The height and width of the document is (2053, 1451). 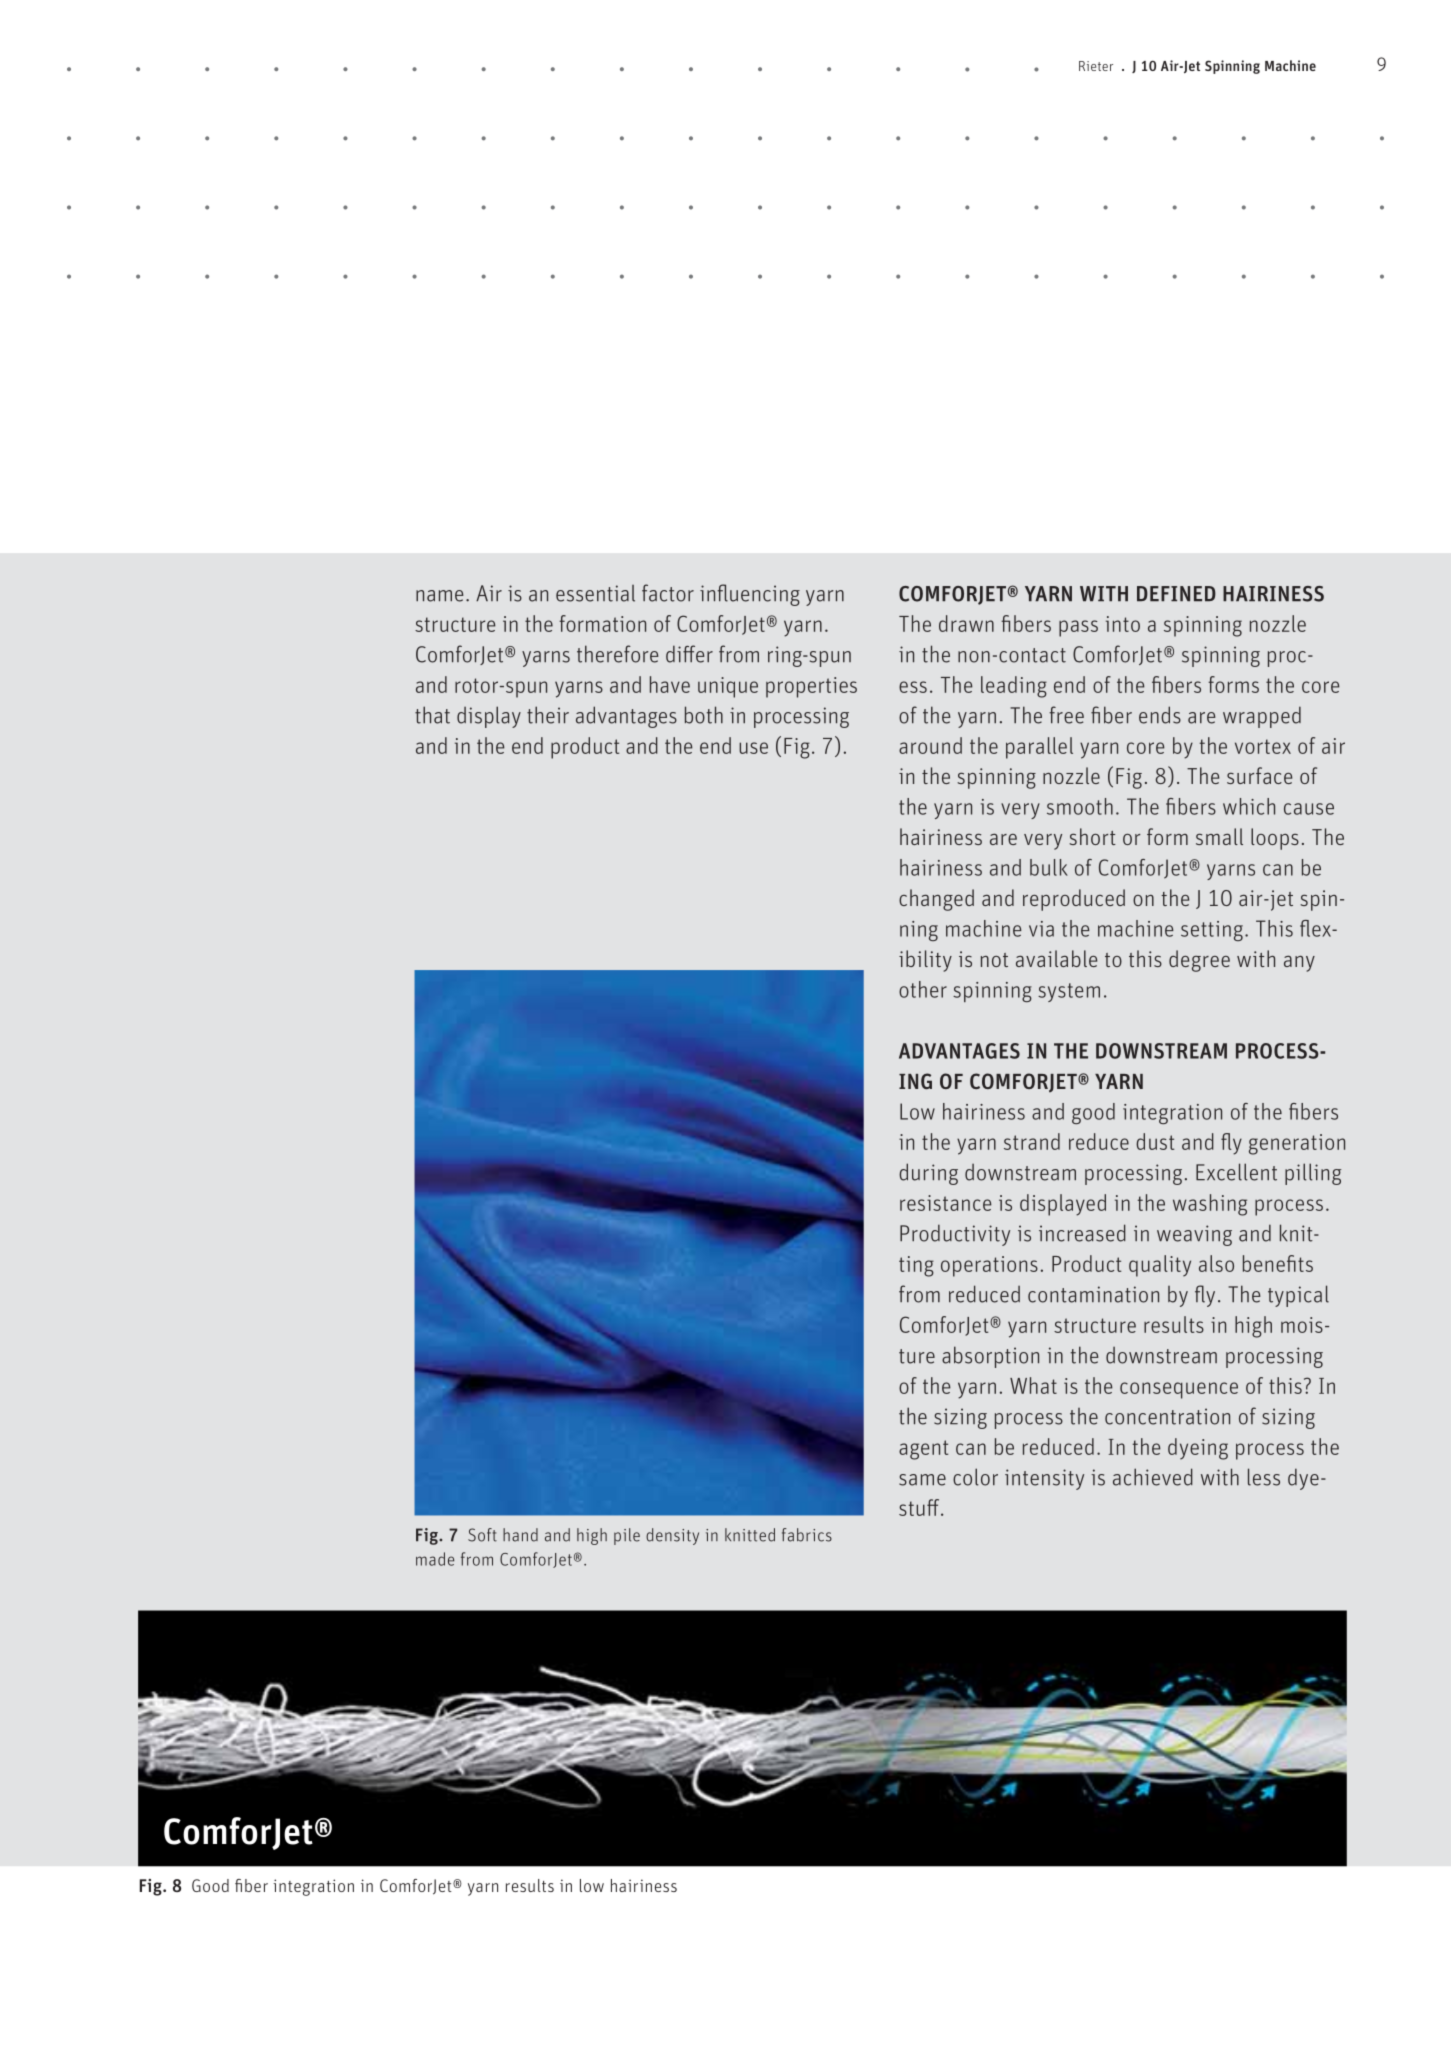 I want to click on dust, so click(x=1155, y=1141).
